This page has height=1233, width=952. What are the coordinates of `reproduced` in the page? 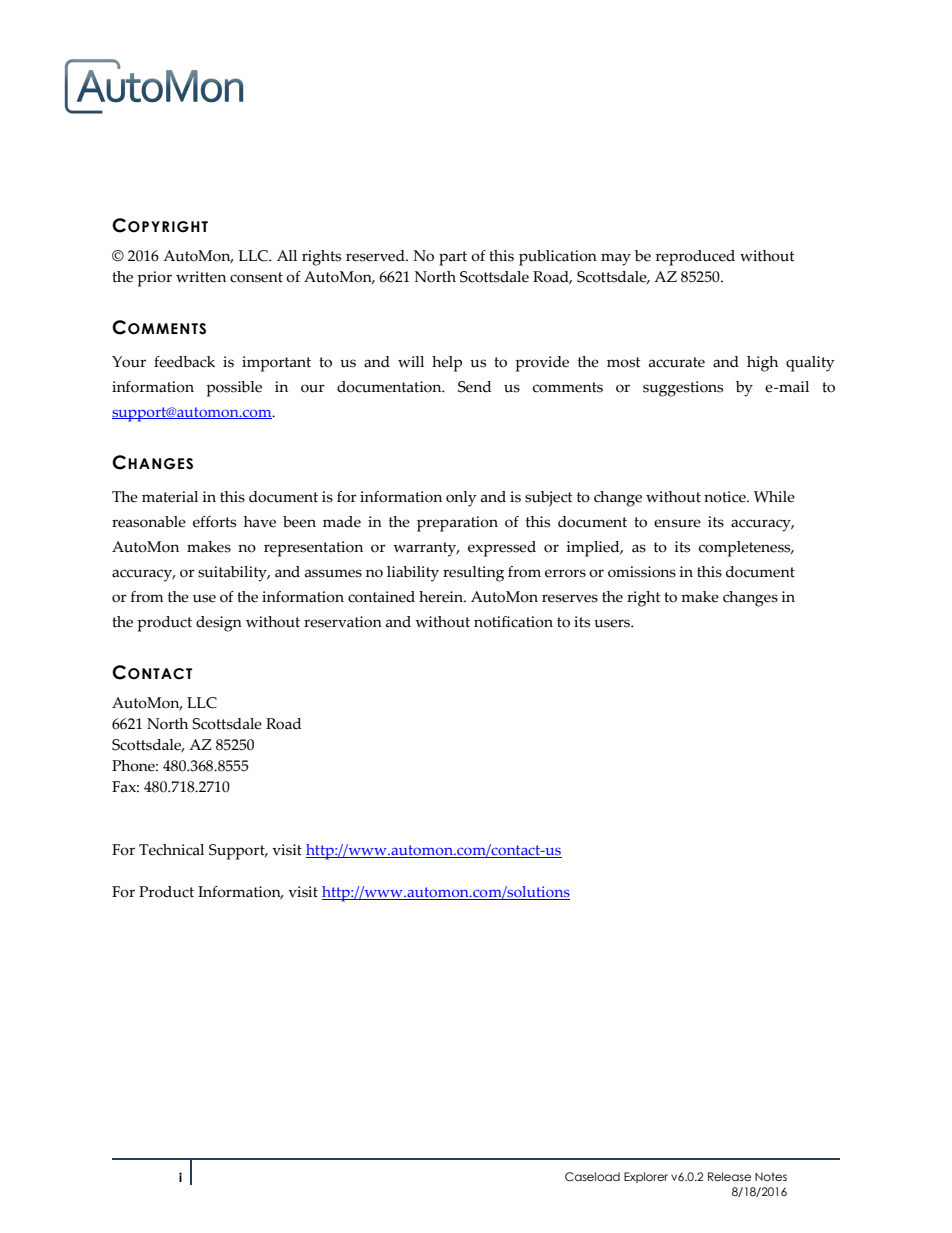 It's located at (695, 258).
